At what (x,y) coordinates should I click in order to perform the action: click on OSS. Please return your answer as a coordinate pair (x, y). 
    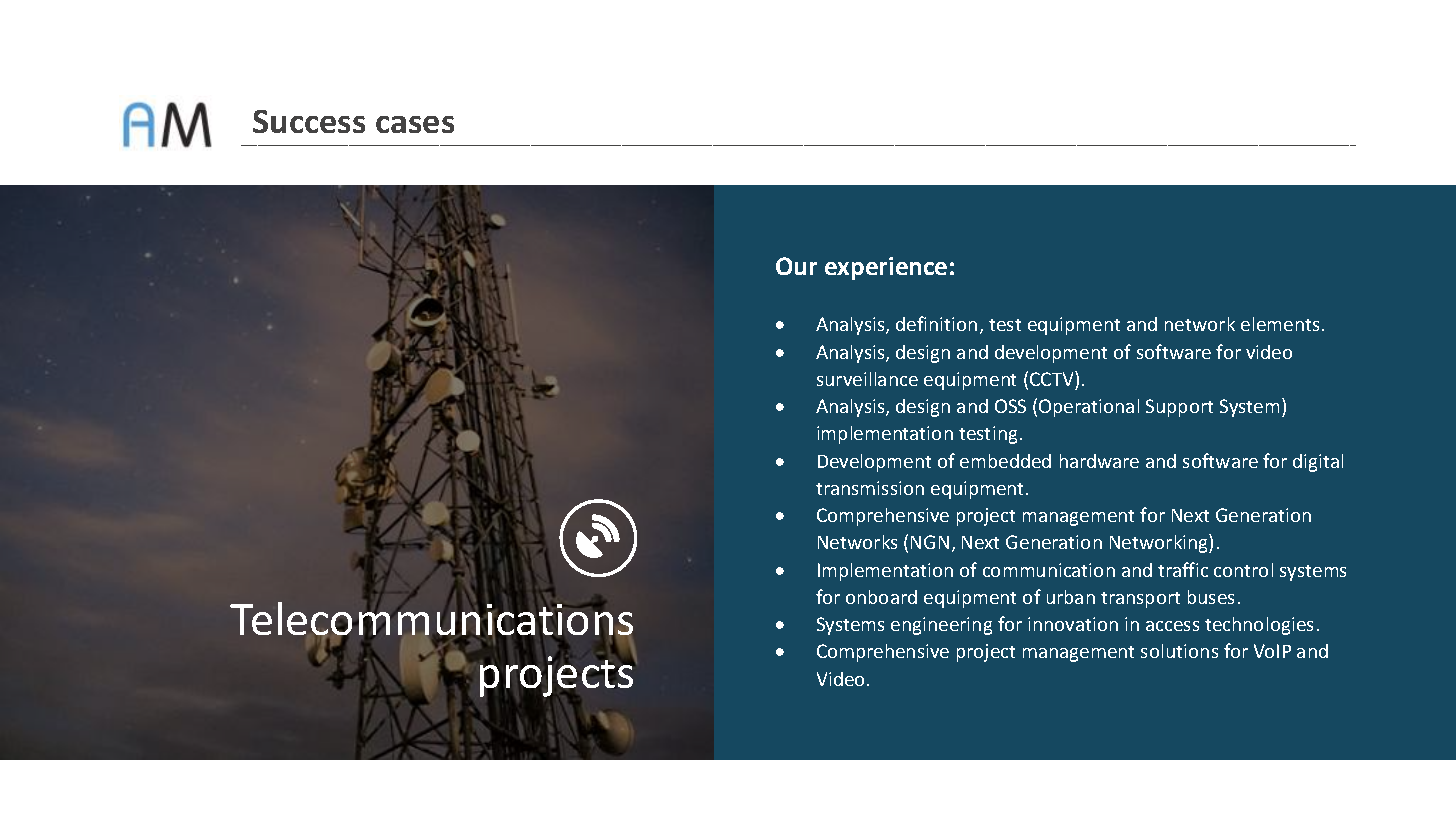
    Looking at the image, I should click on (1010, 406).
